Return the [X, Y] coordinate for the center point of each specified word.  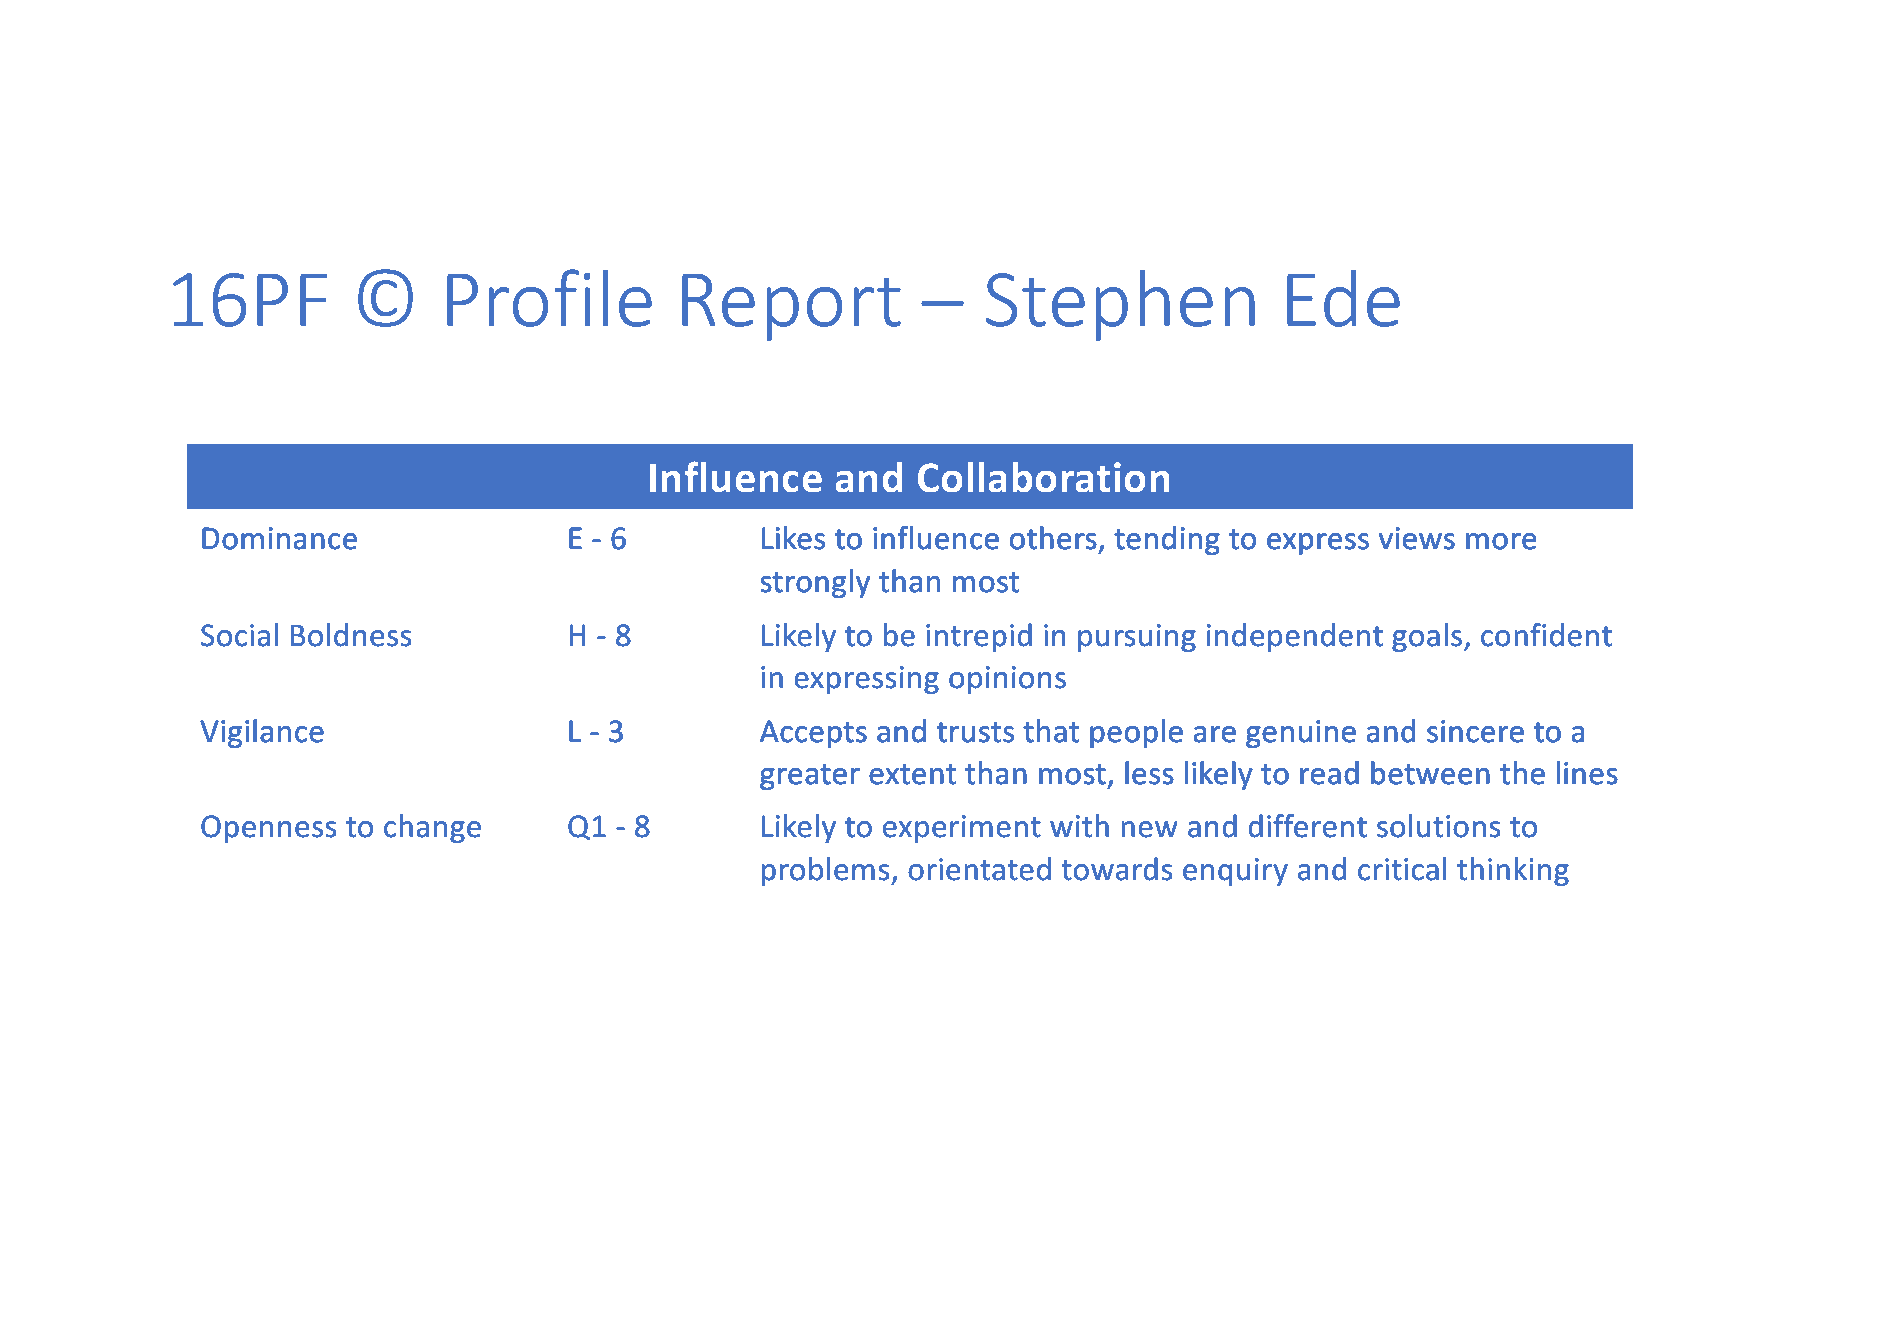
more [1501, 541]
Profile [549, 298]
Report [791, 307]
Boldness [351, 635]
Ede [1343, 298]
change [432, 828]
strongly [815, 583]
